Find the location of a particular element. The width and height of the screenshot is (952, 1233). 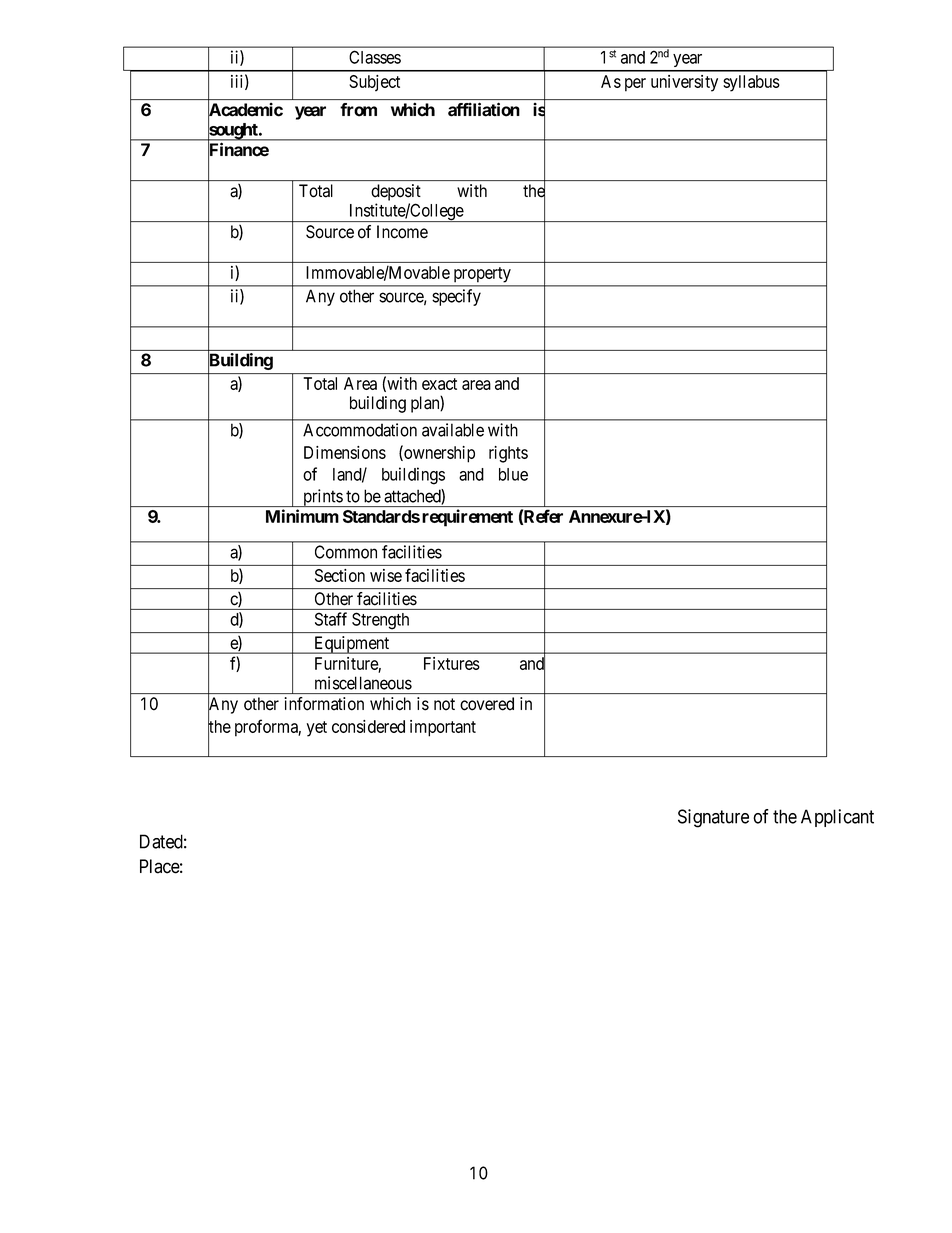

Staff is located at coordinates (331, 619).
